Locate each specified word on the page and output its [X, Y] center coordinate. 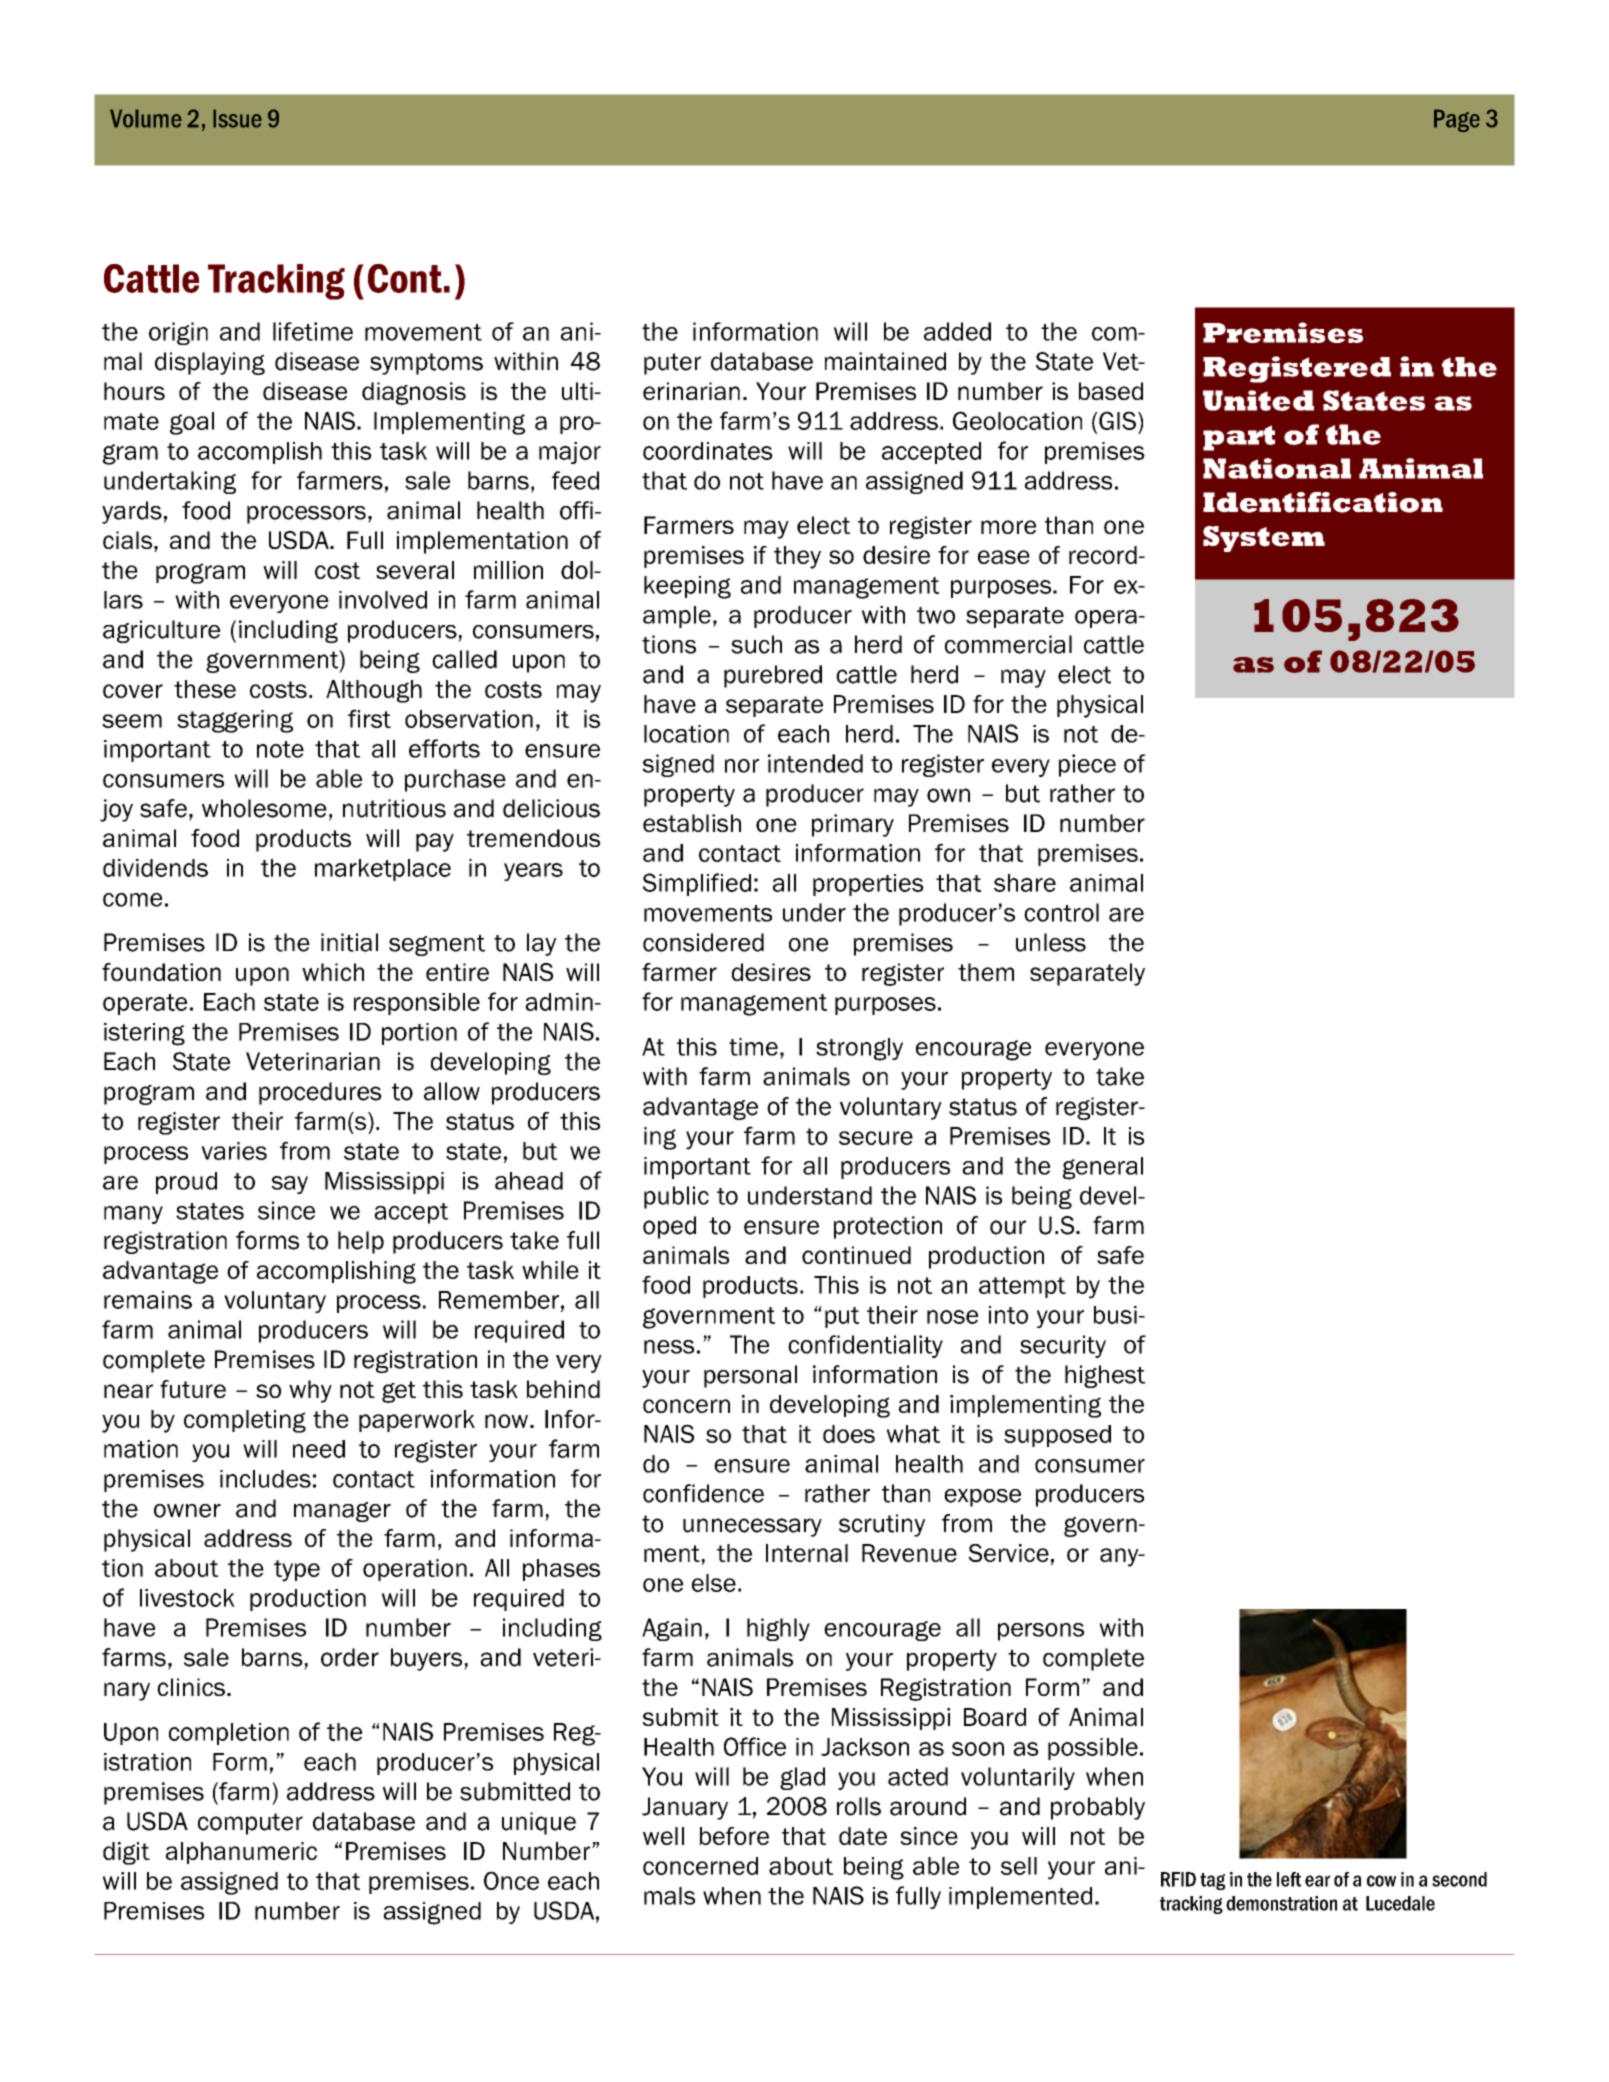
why [310, 1391]
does [849, 1434]
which [333, 972]
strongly [859, 1049]
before [734, 1836]
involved [383, 600]
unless [1051, 942]
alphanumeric [241, 1853]
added [957, 331]
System [1264, 539]
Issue [237, 118]
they [797, 557]
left [1289, 1879]
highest [1105, 1376]
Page [1457, 120]
